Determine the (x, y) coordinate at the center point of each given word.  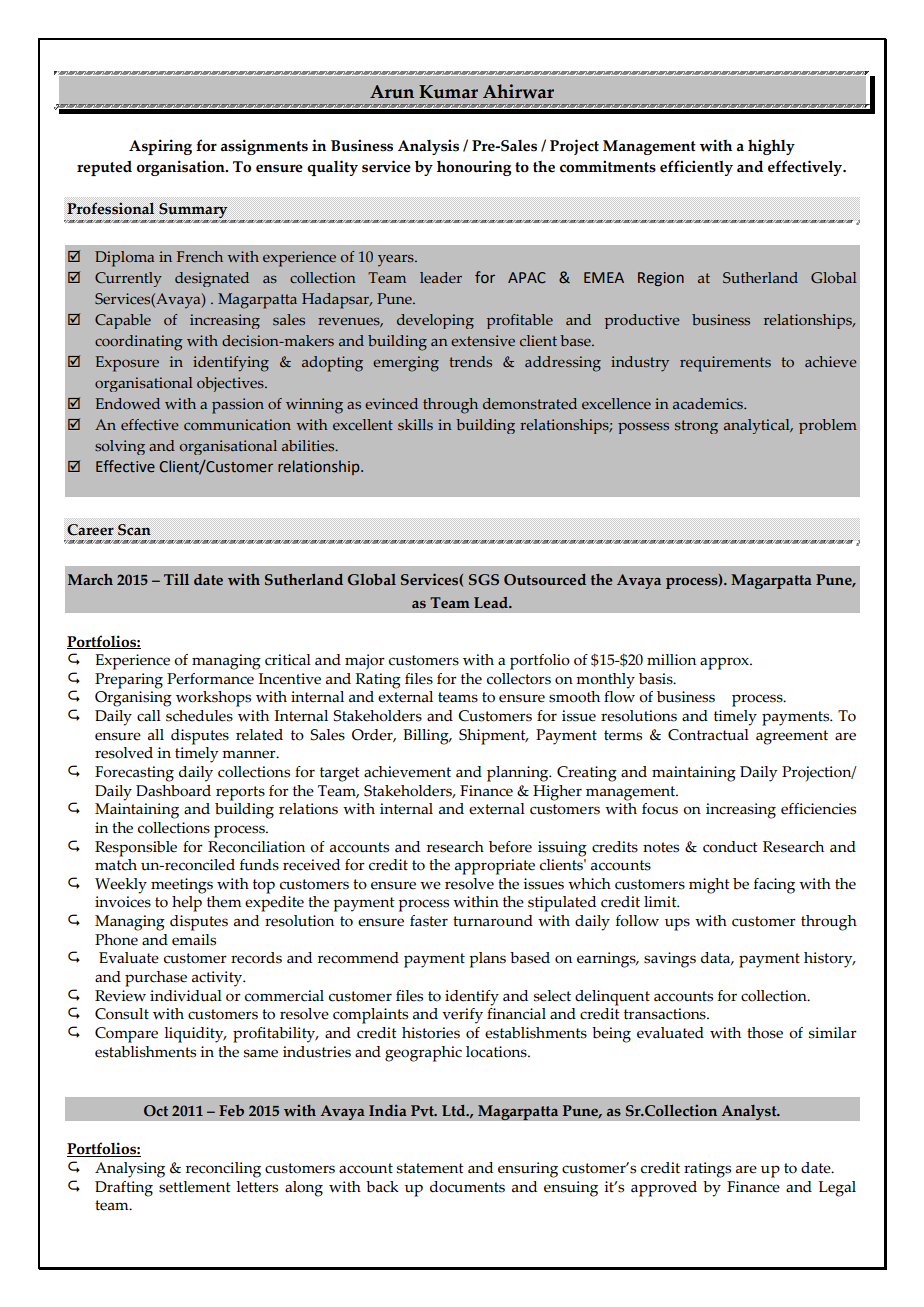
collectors (519, 679)
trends (470, 361)
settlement (195, 1187)
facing (774, 886)
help (187, 904)
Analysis (428, 147)
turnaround (493, 921)
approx (725, 663)
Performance (210, 679)
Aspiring (160, 147)
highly (771, 147)
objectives (231, 384)
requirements (725, 364)
